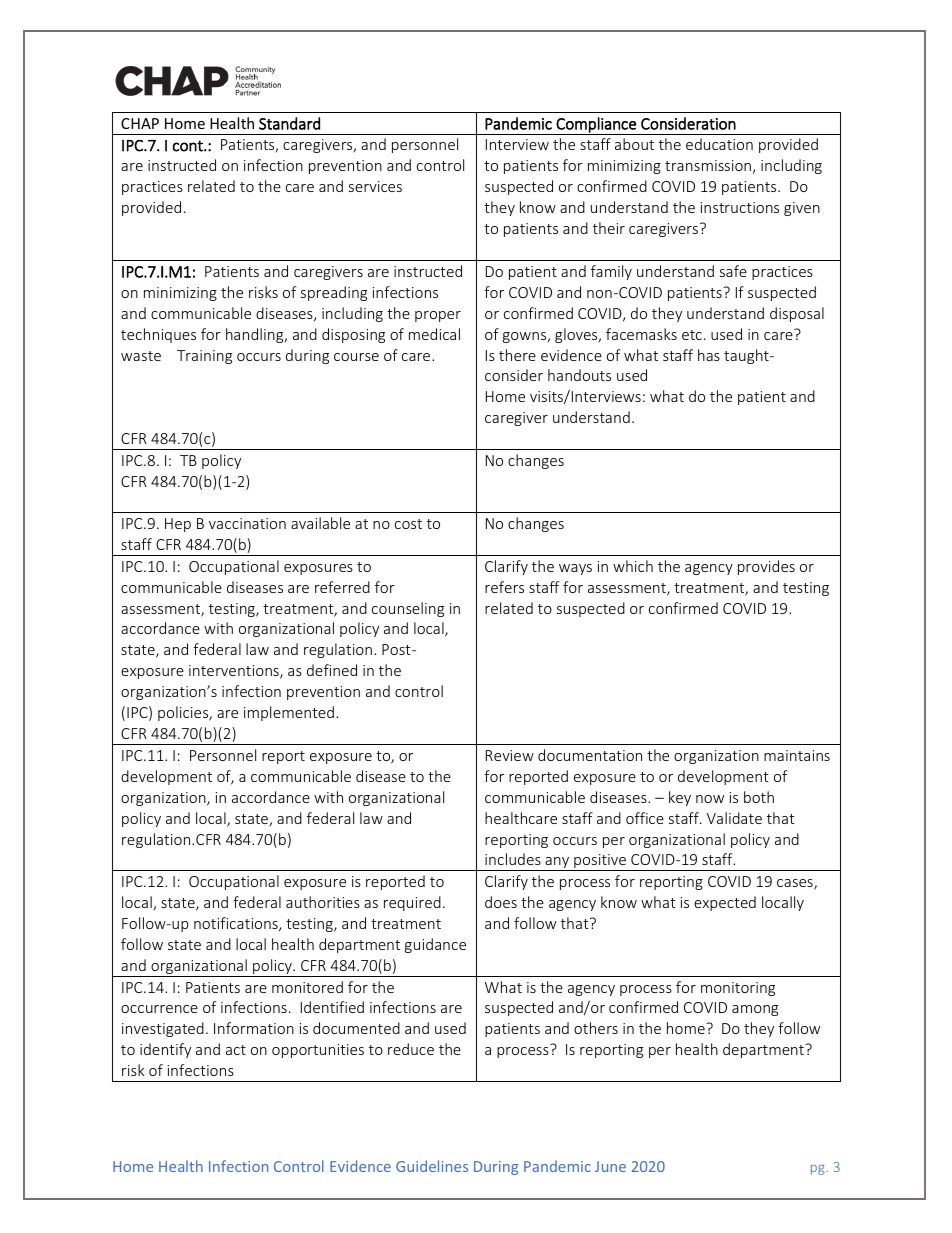  Describe the element at coordinates (289, 123) in the screenshot. I see `Standard` at that location.
